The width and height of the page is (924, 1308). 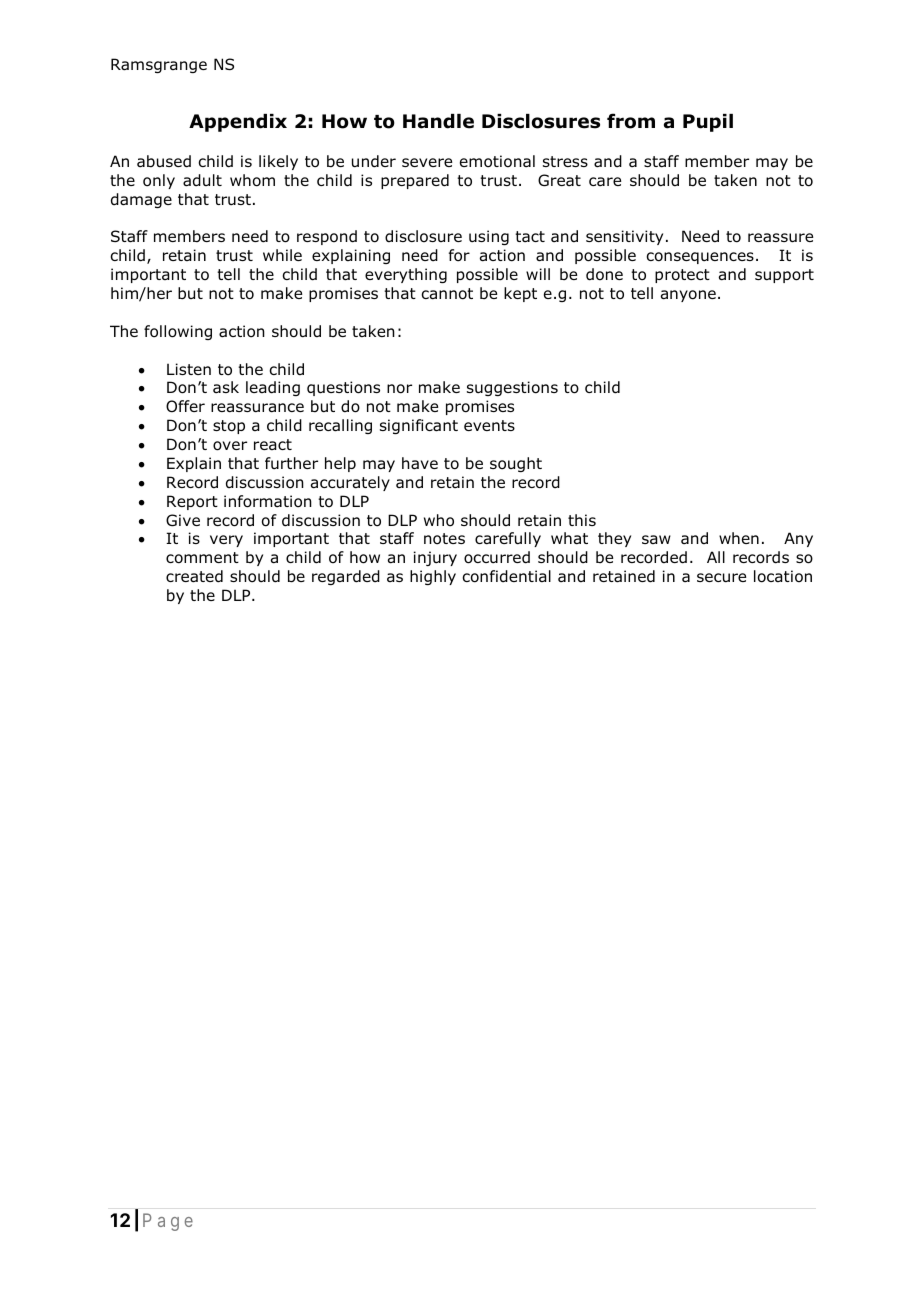 I want to click on comment, so click(x=202, y=558).
